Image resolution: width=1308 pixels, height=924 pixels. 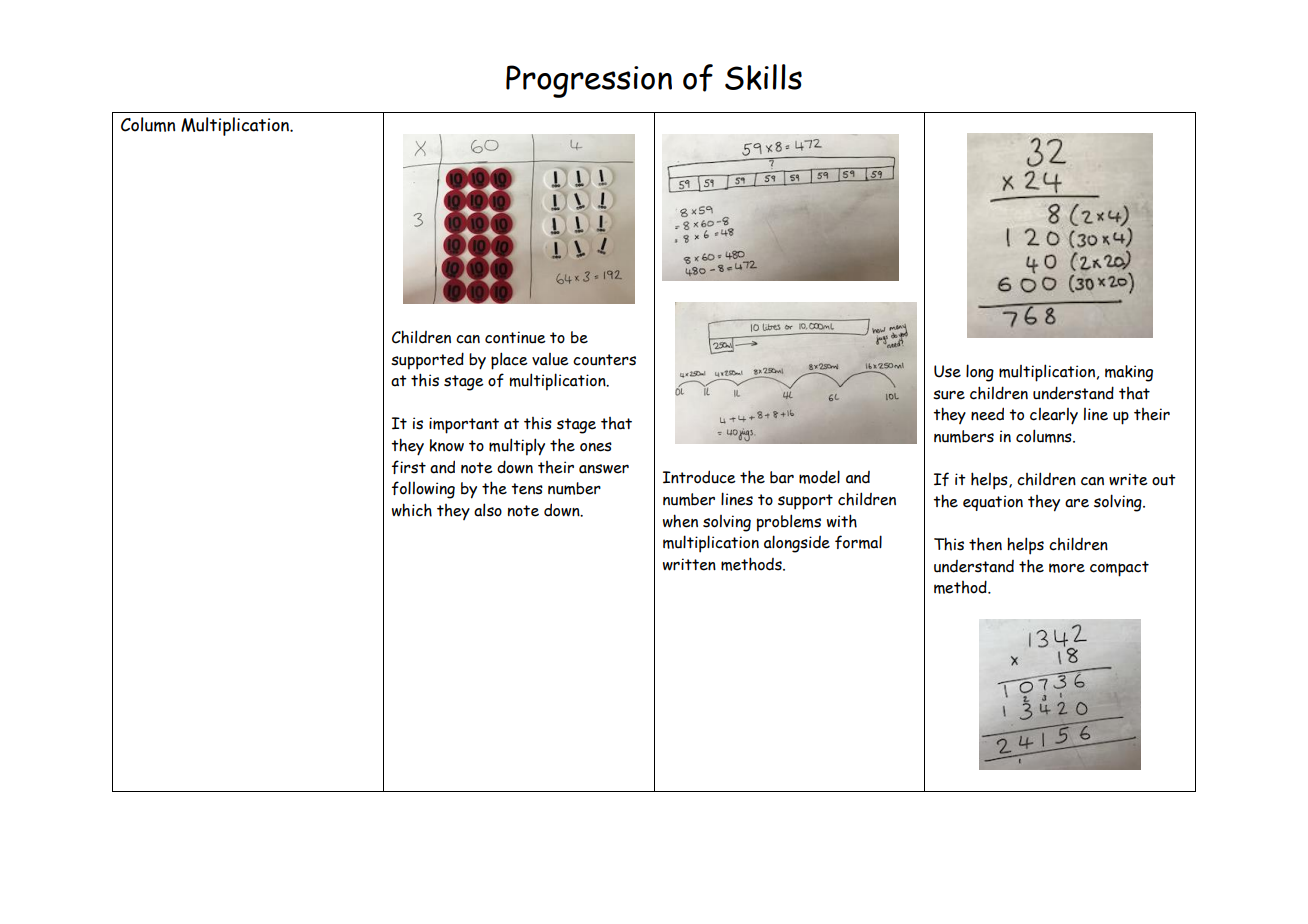 What do you see at coordinates (1054, 416) in the image?
I see `clearly` at bounding box center [1054, 416].
